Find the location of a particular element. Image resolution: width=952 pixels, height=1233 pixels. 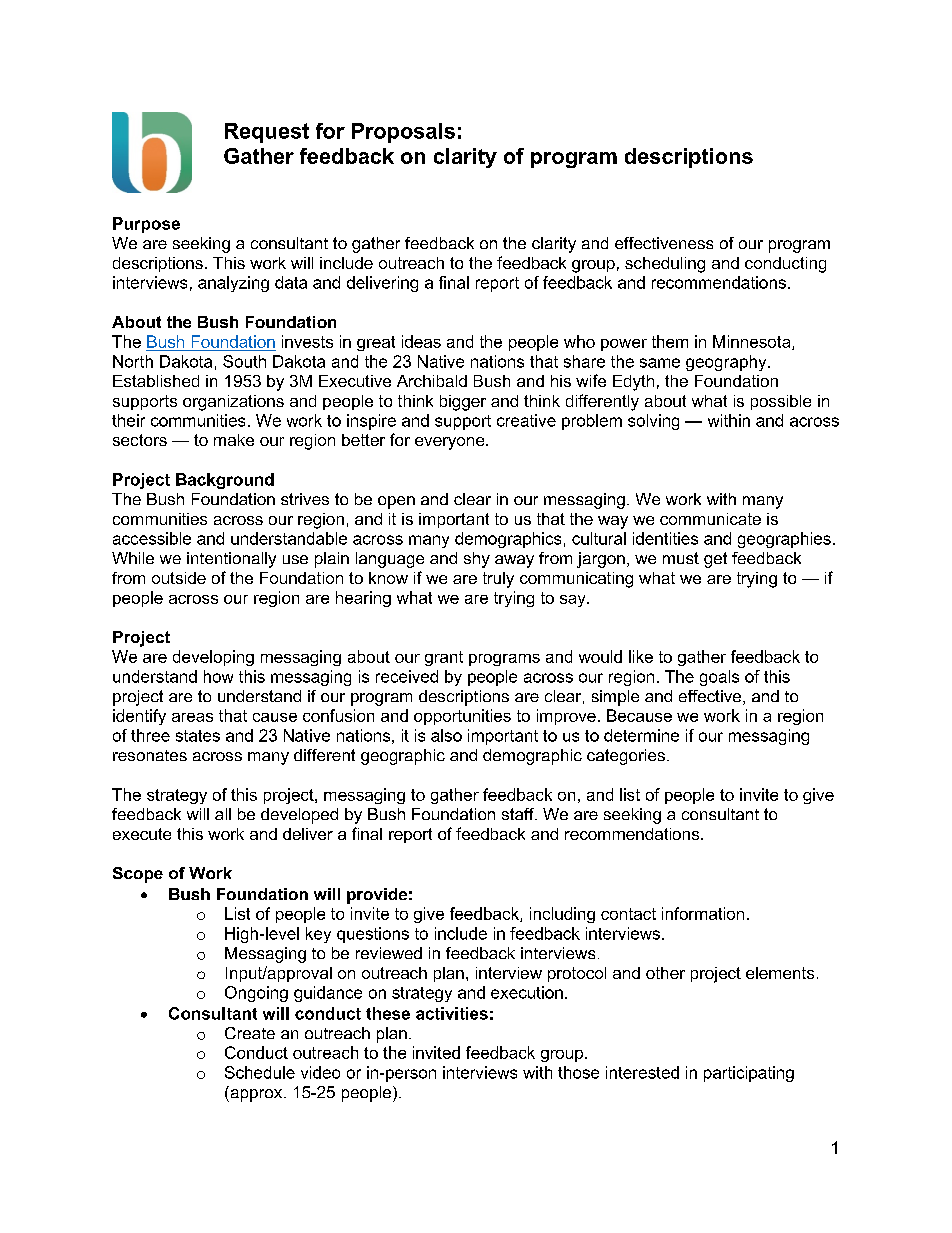

outside is located at coordinates (179, 578).
